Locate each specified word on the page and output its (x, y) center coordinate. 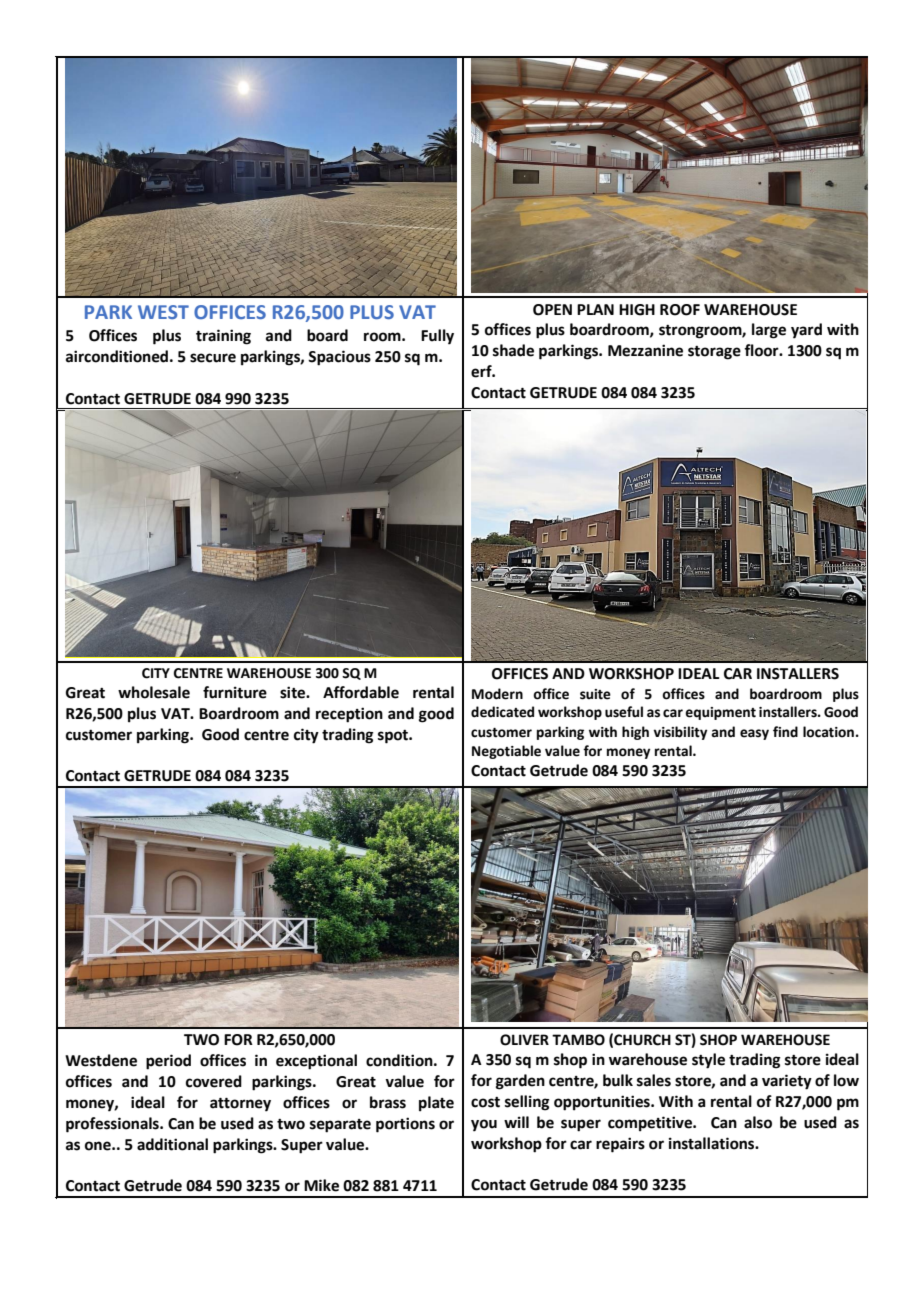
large (769, 331)
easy (754, 734)
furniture (235, 692)
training (223, 337)
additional (172, 1144)
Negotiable (506, 752)
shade (513, 350)
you (484, 1125)
